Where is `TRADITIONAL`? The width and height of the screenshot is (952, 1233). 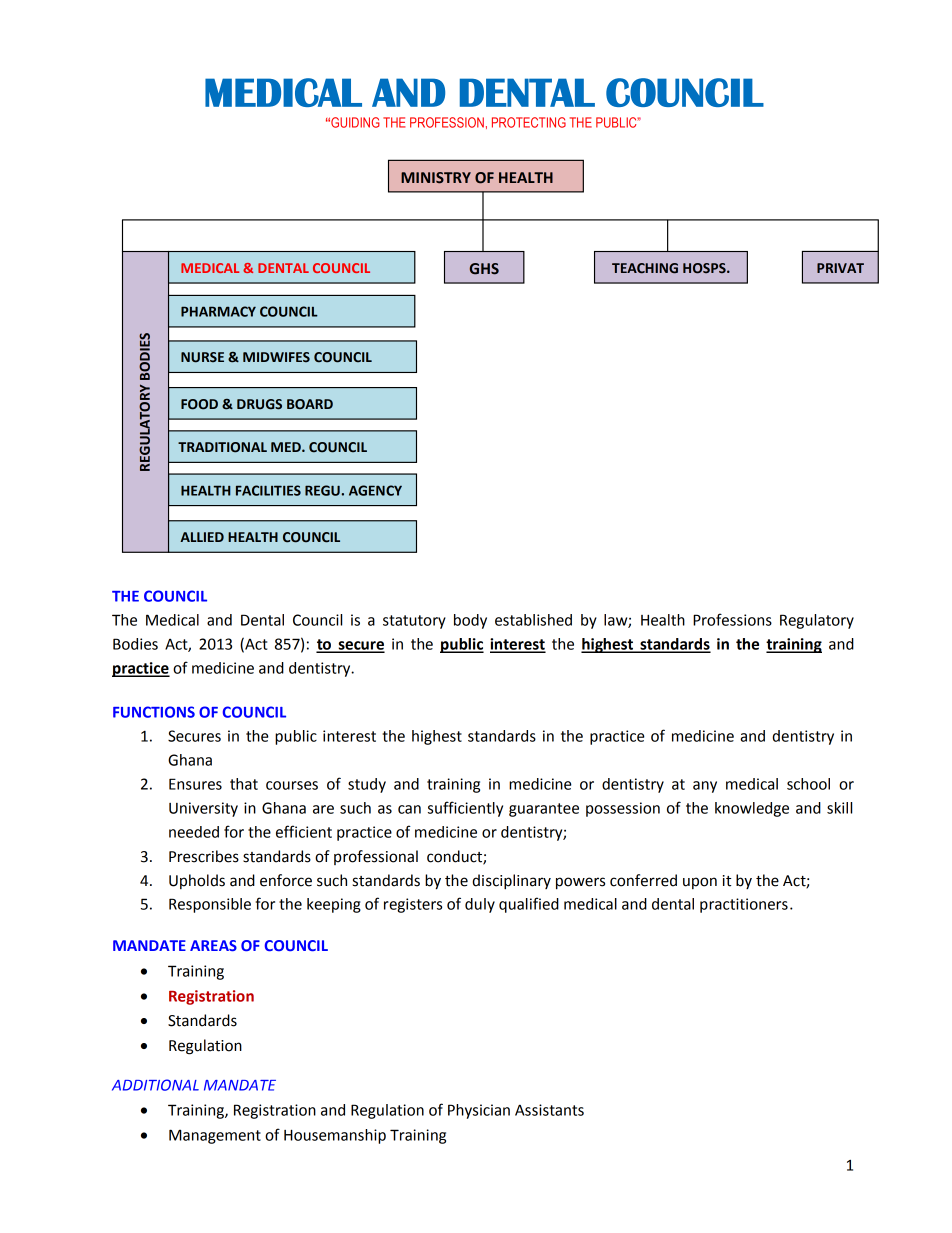
TRADITIONAL is located at coordinates (222, 447).
